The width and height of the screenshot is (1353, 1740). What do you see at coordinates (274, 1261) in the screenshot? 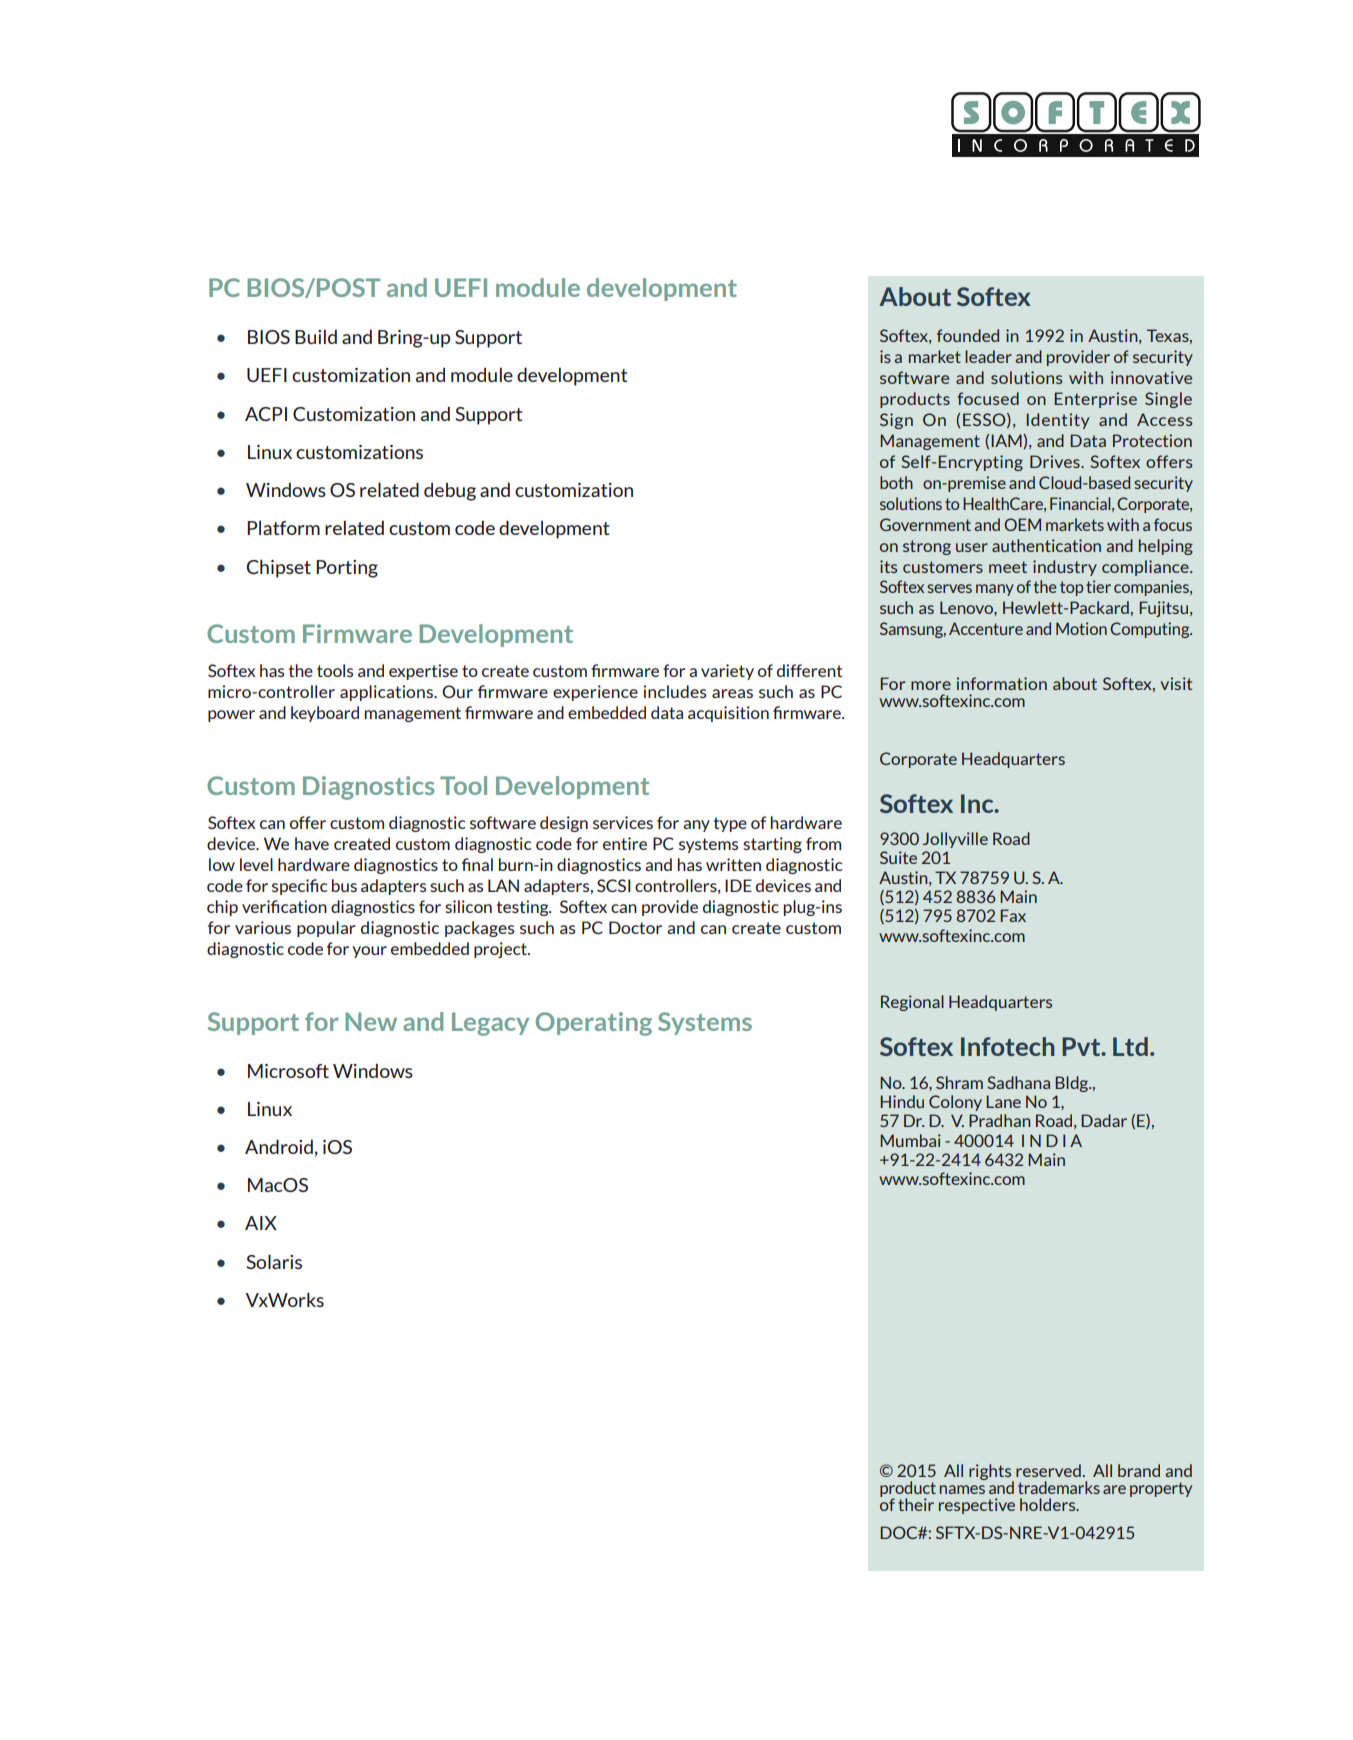
I see `Solaris` at bounding box center [274, 1261].
